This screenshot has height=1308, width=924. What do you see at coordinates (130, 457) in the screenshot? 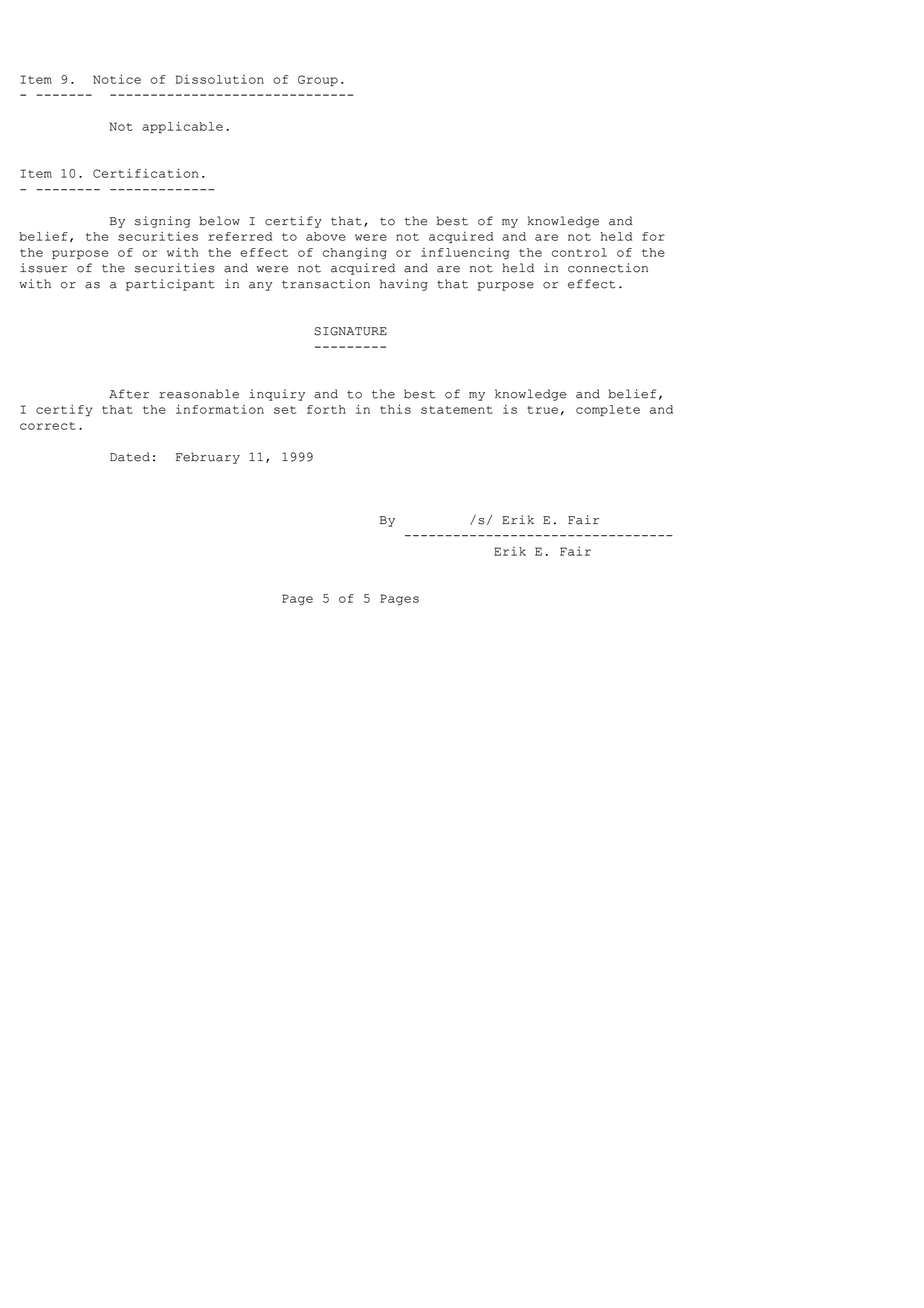
I see `Dated` at bounding box center [130, 457].
